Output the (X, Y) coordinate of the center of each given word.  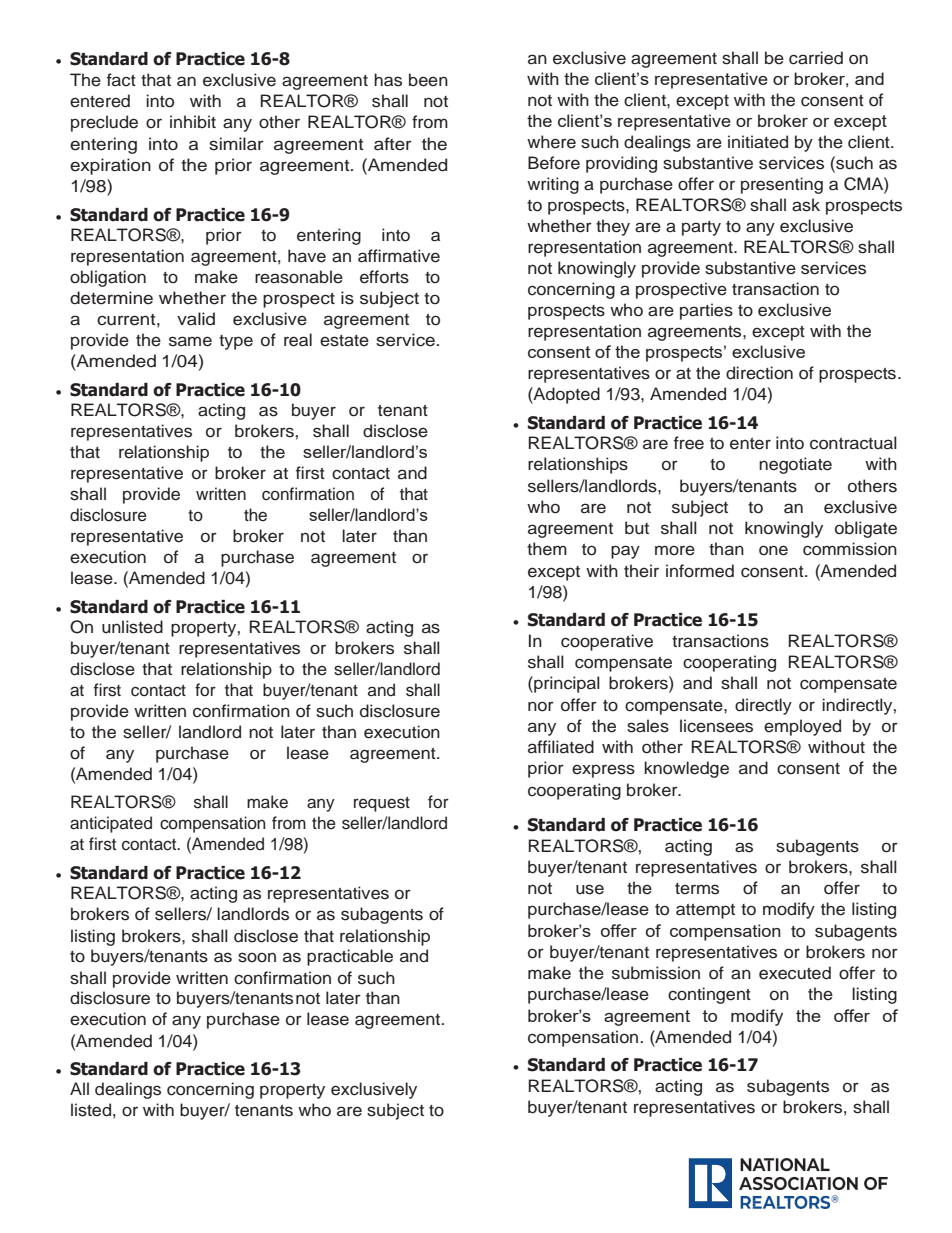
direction (759, 373)
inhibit (193, 121)
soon (257, 957)
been (428, 80)
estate (344, 341)
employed (802, 727)
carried (816, 58)
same (190, 341)
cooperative (607, 642)
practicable (350, 957)
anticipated (111, 824)
